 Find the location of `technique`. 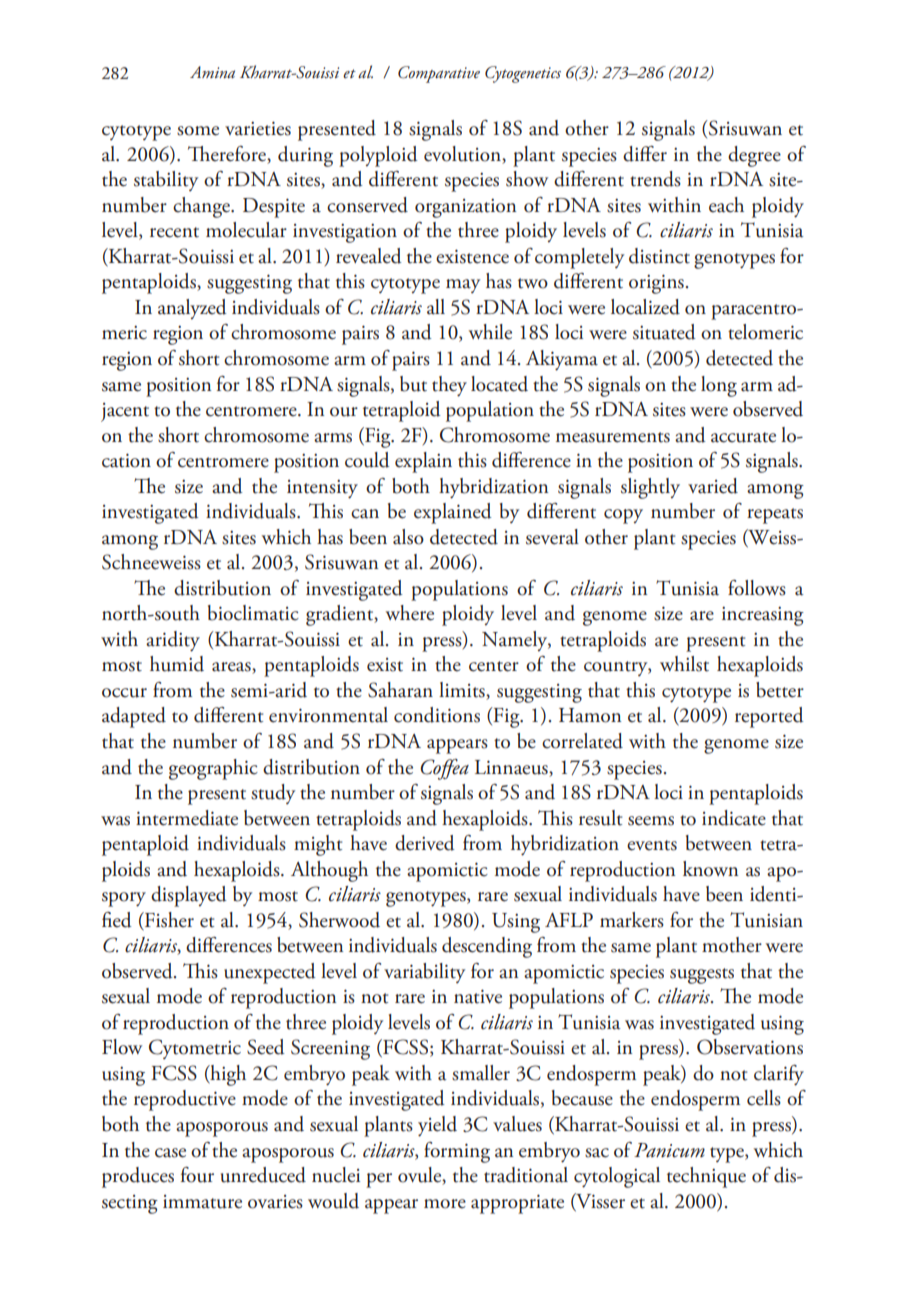

technique is located at coordinates (706, 1177).
